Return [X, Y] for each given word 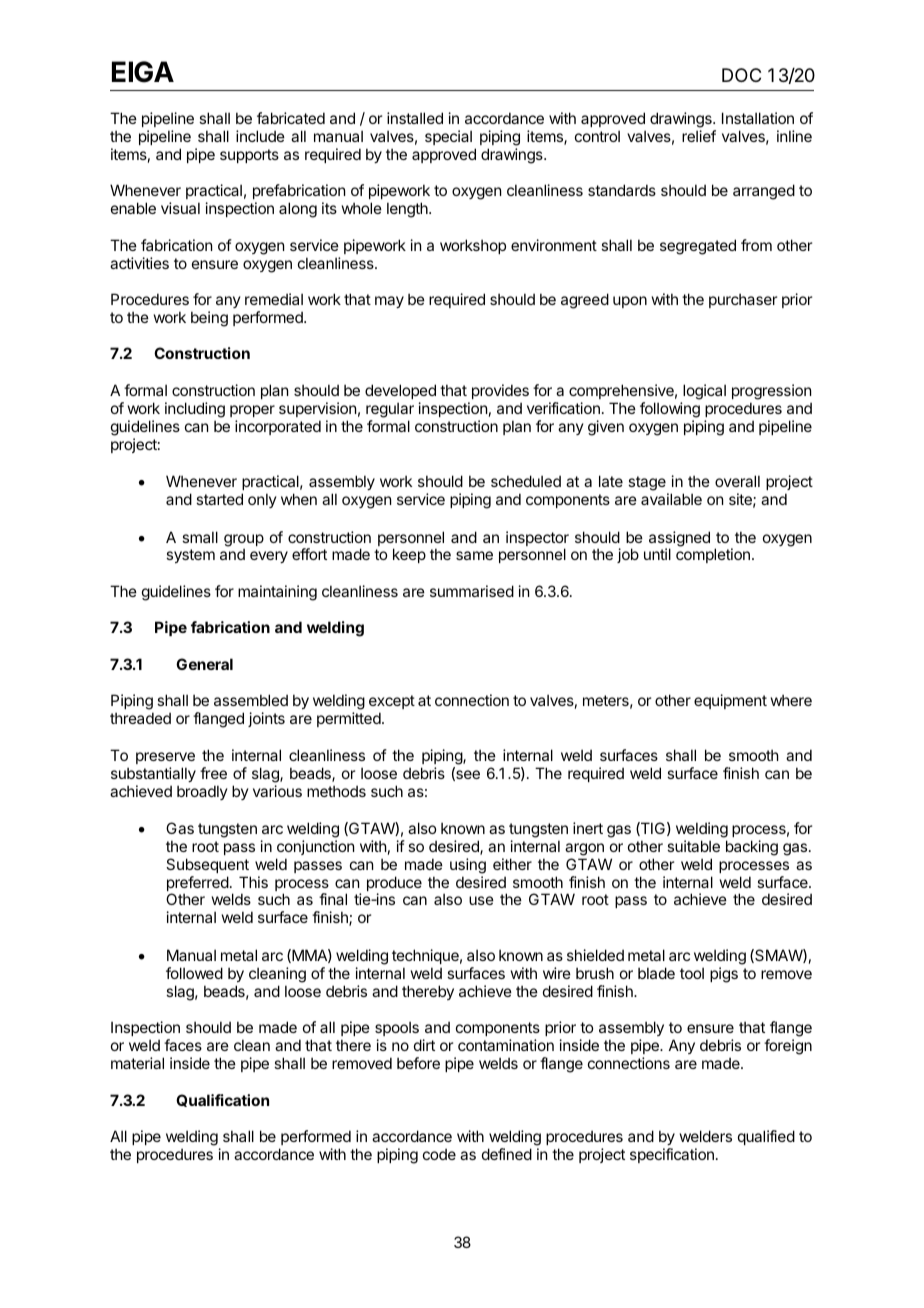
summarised [472, 591]
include [260, 136]
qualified [766, 1137]
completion [713, 555]
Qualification [222, 1100]
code [439, 1154]
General [204, 664]
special [448, 137]
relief [699, 136]
